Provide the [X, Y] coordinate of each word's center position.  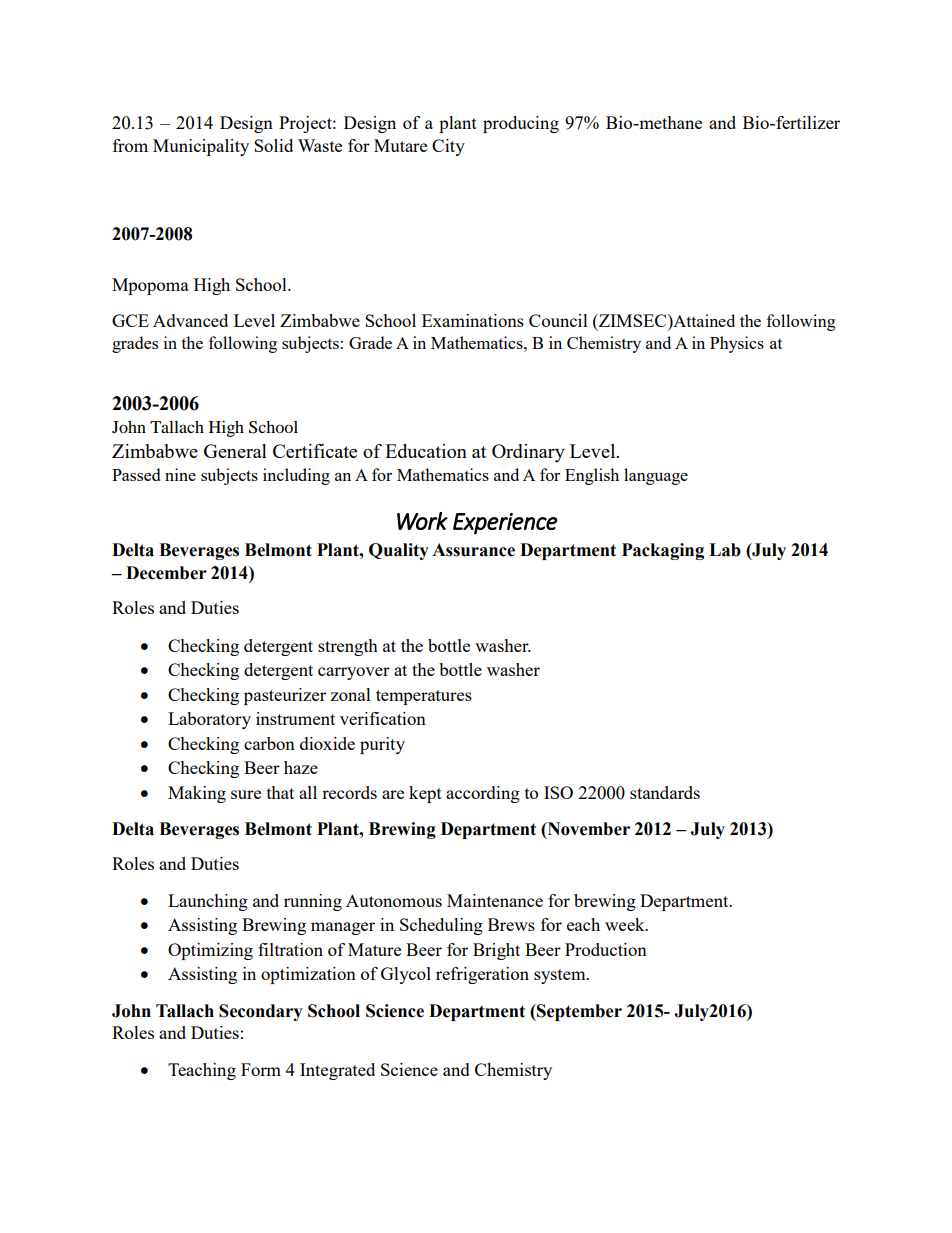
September [578, 1012]
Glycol [406, 975]
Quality [399, 551]
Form [261, 1069]
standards [665, 792]
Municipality [201, 147]
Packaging [663, 551]
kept [425, 794]
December [166, 573]
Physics [737, 344]
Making [197, 794]
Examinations [473, 320]
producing [521, 124]
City [448, 147]
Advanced [190, 320]
